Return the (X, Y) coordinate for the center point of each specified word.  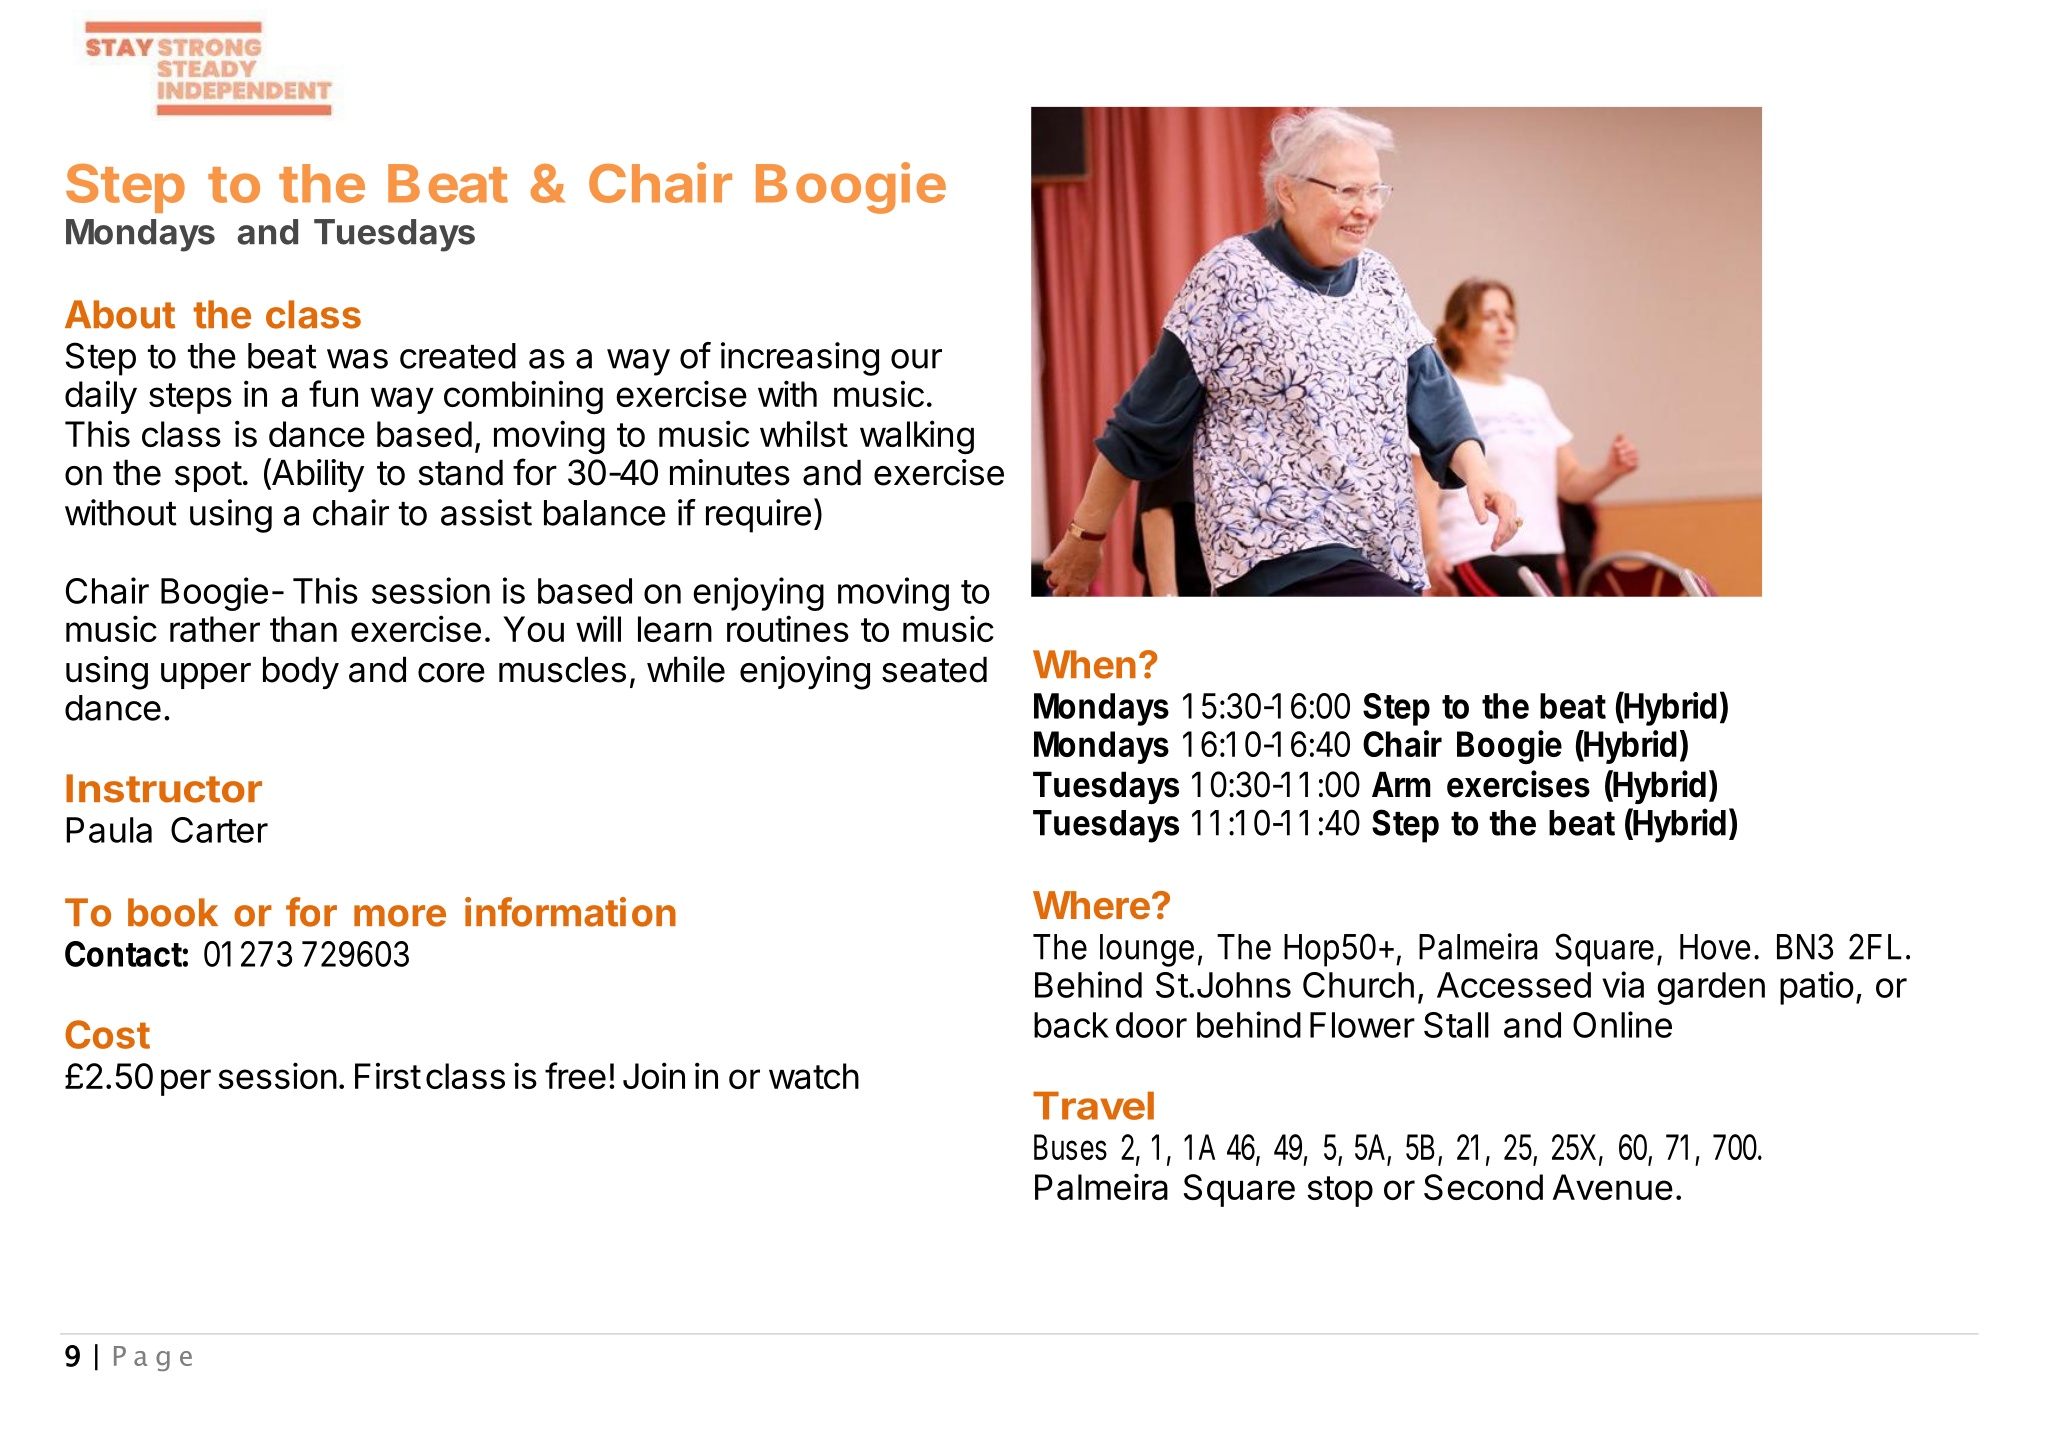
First (388, 1075)
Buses (1070, 1147)
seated (934, 669)
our (916, 359)
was (357, 359)
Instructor (164, 788)
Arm (1401, 784)
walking (917, 437)
